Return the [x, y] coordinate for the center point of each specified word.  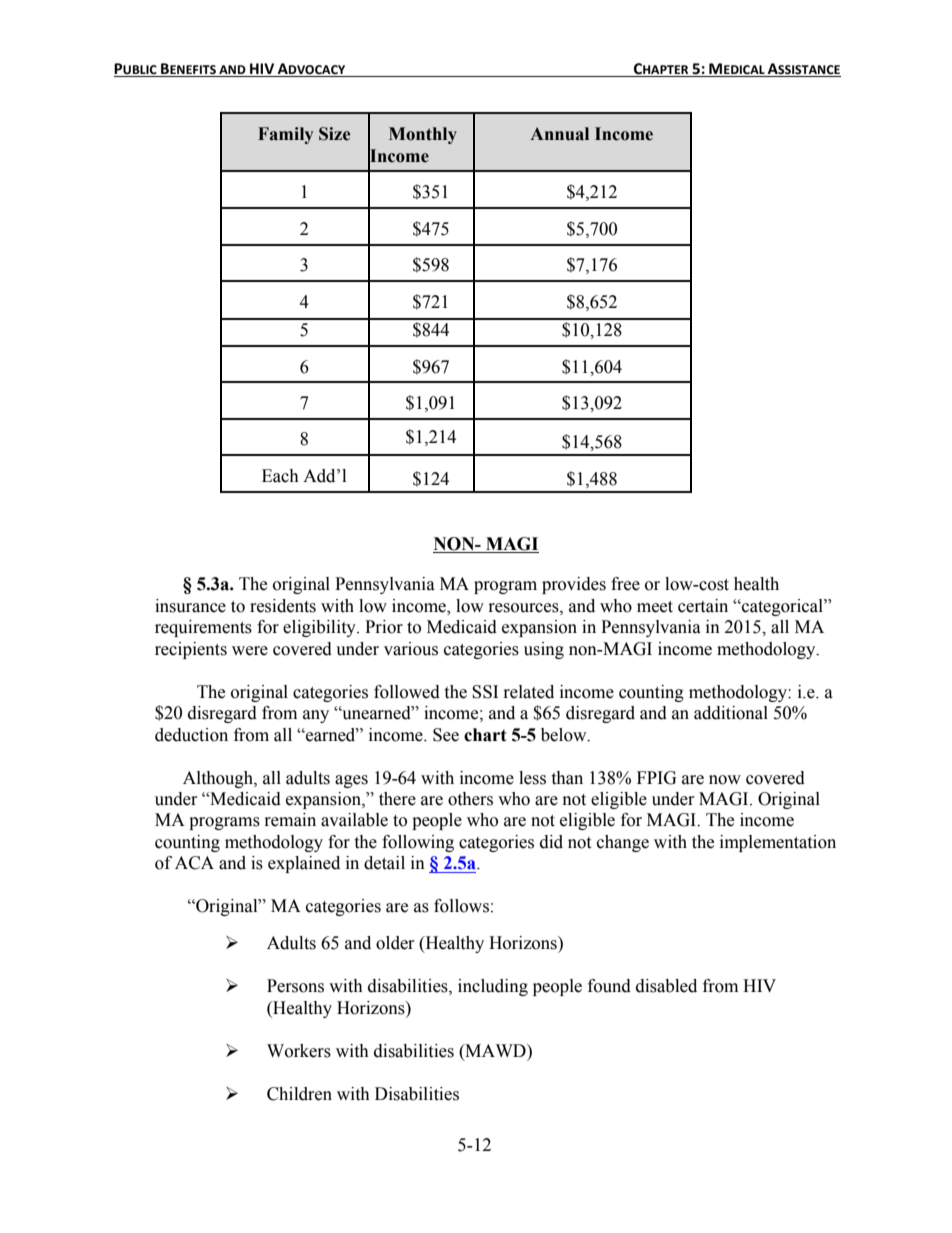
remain [290, 820]
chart [485, 735]
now [725, 780]
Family [285, 135]
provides [574, 585]
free [625, 584]
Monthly [423, 135]
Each [280, 476]
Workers [299, 1051]
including [493, 987]
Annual [559, 134]
